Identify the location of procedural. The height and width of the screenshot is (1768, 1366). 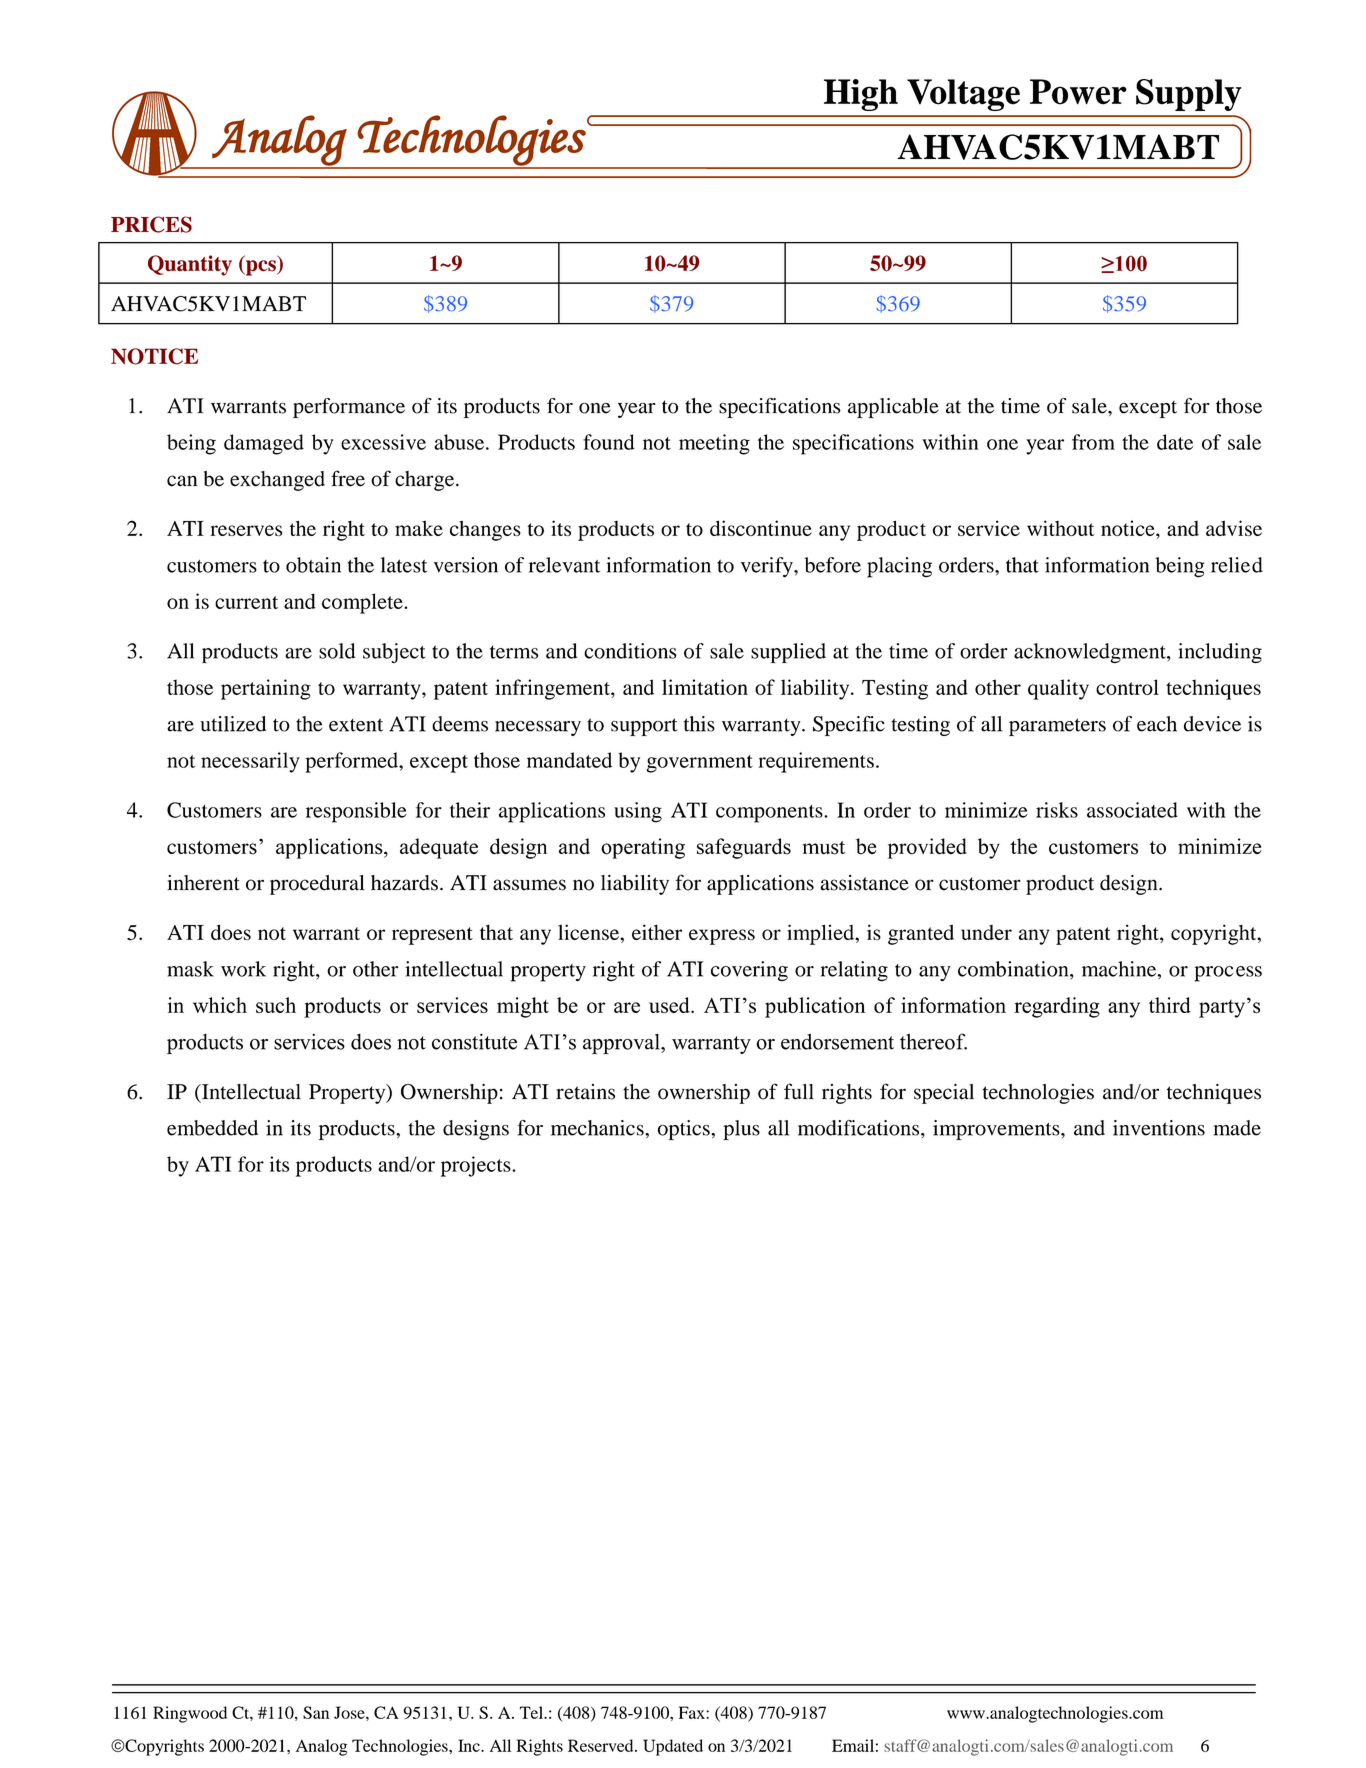
(317, 885).
